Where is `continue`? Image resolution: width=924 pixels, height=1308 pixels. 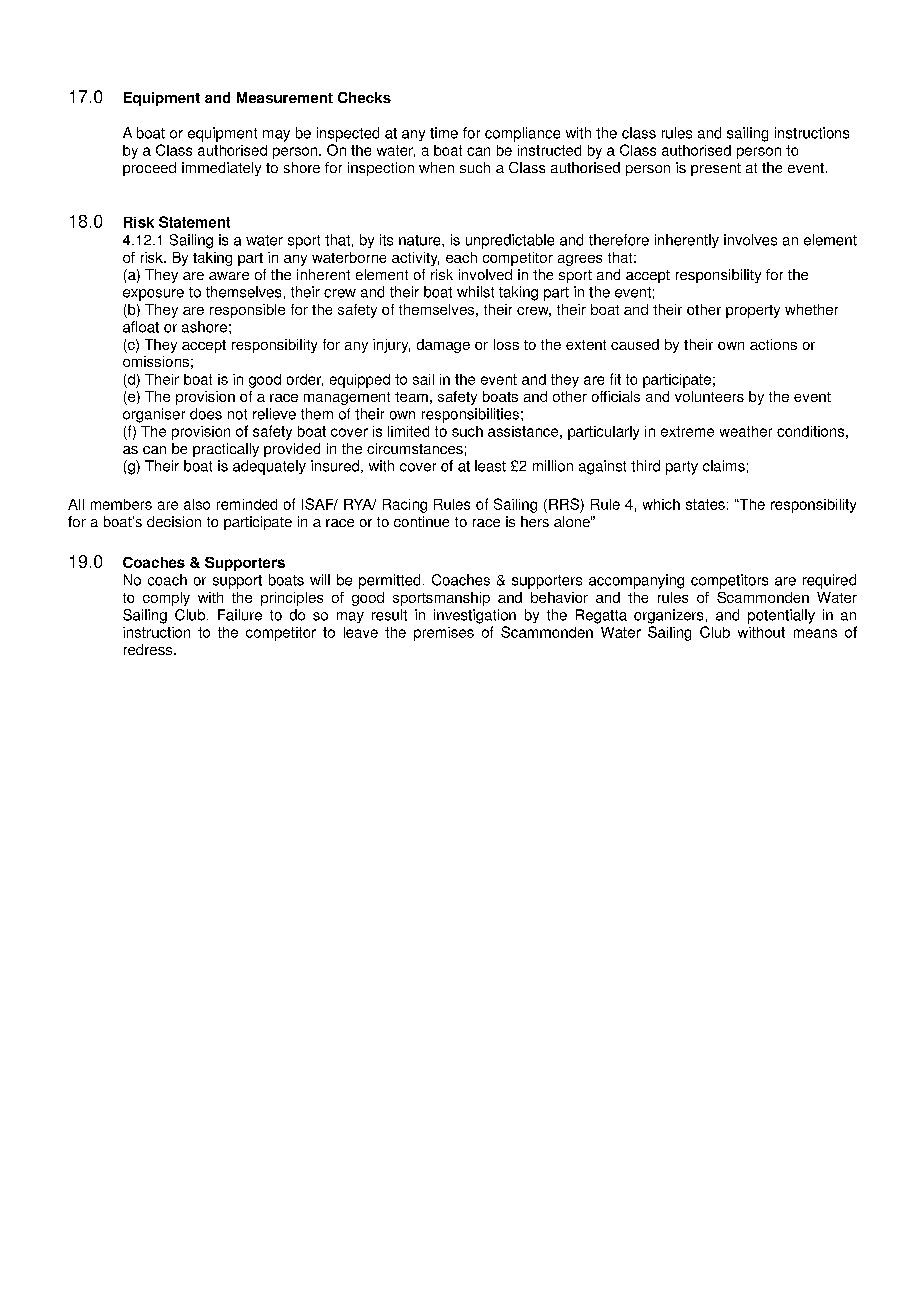
continue is located at coordinates (421, 521).
